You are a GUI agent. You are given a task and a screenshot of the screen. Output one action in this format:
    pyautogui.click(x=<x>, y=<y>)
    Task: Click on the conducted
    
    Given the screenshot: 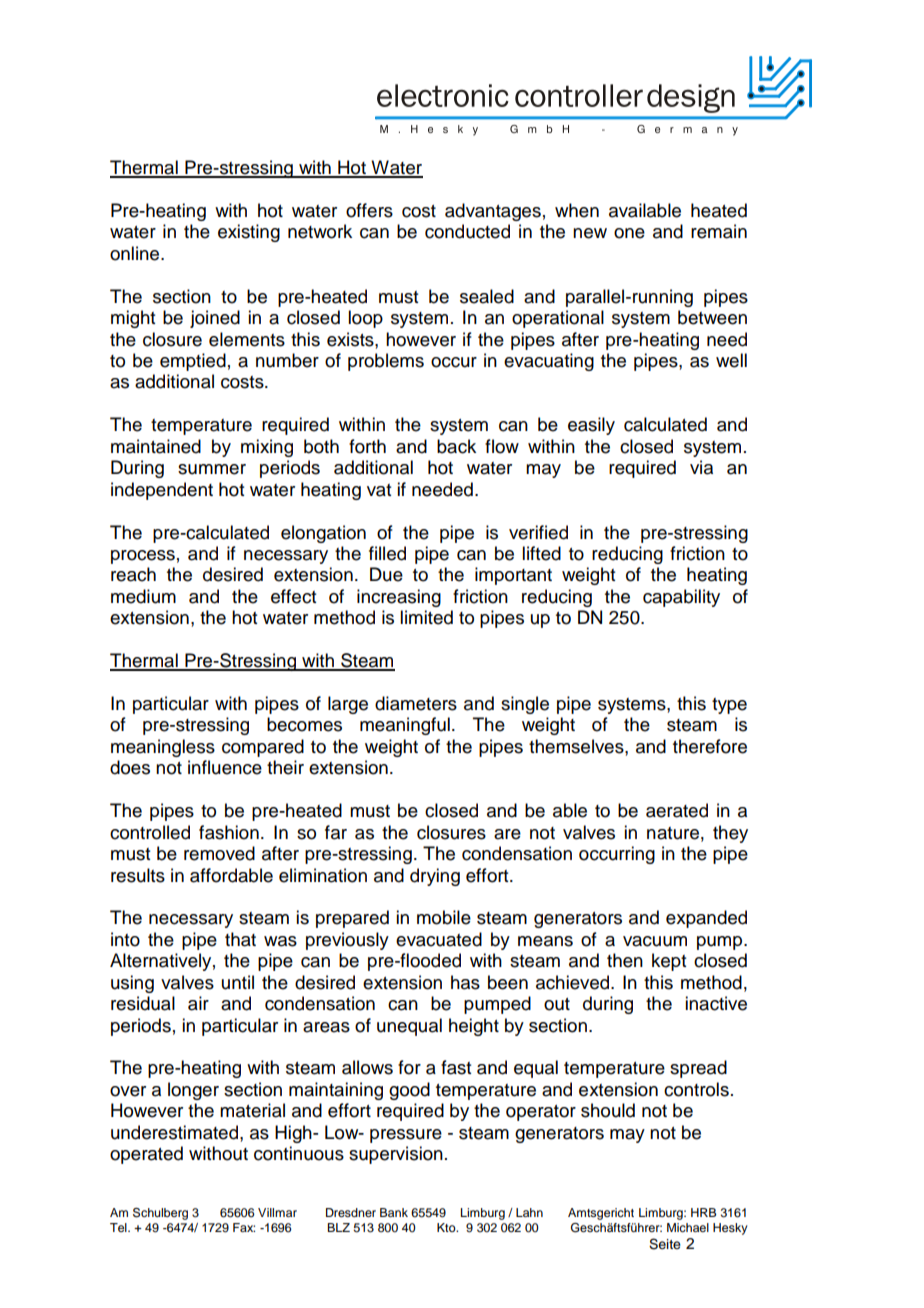 What is the action you would take?
    pyautogui.click(x=467, y=231)
